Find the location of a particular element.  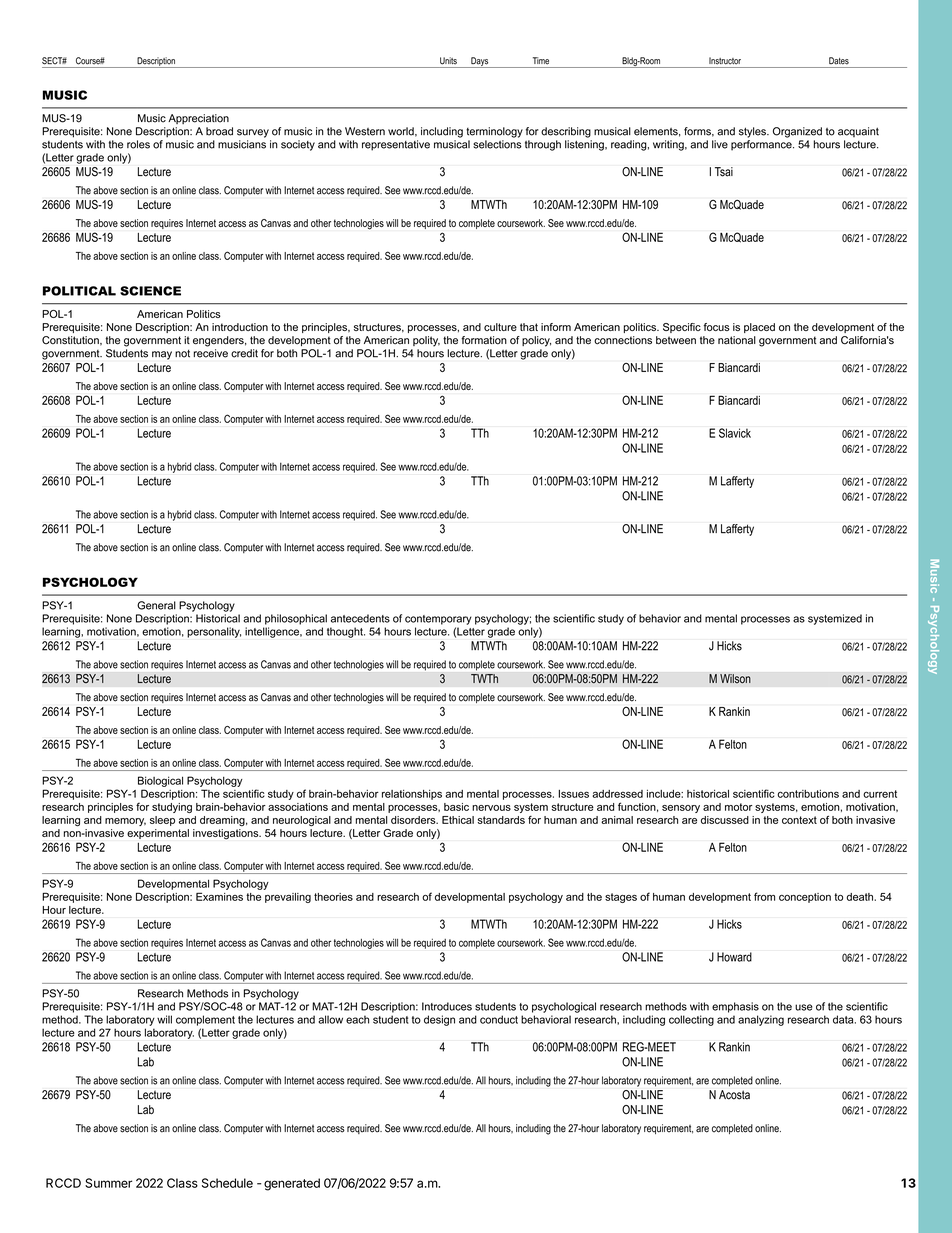

Wilson is located at coordinates (735, 679).
